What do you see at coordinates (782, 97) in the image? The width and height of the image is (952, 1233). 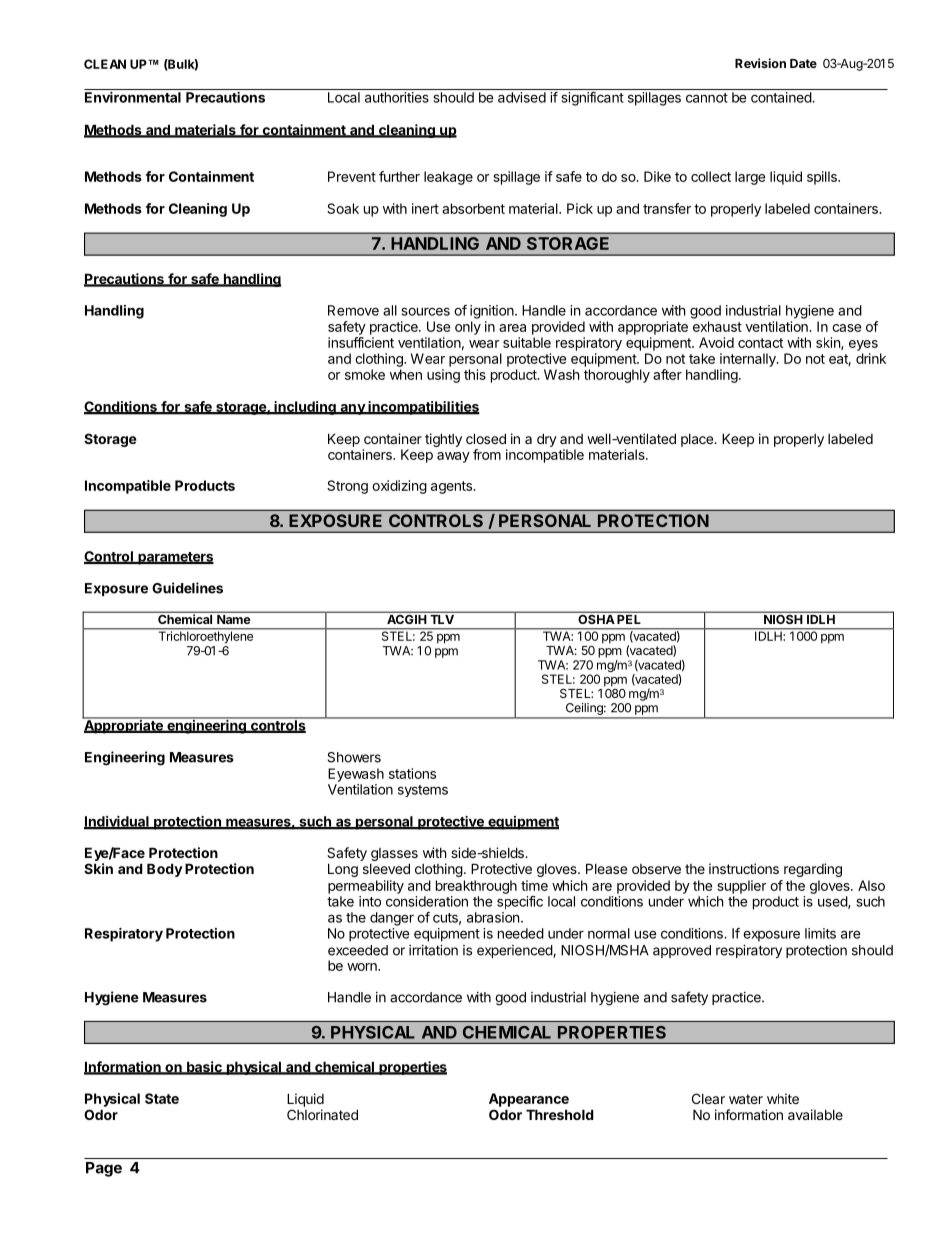 I see `contained` at bounding box center [782, 97].
